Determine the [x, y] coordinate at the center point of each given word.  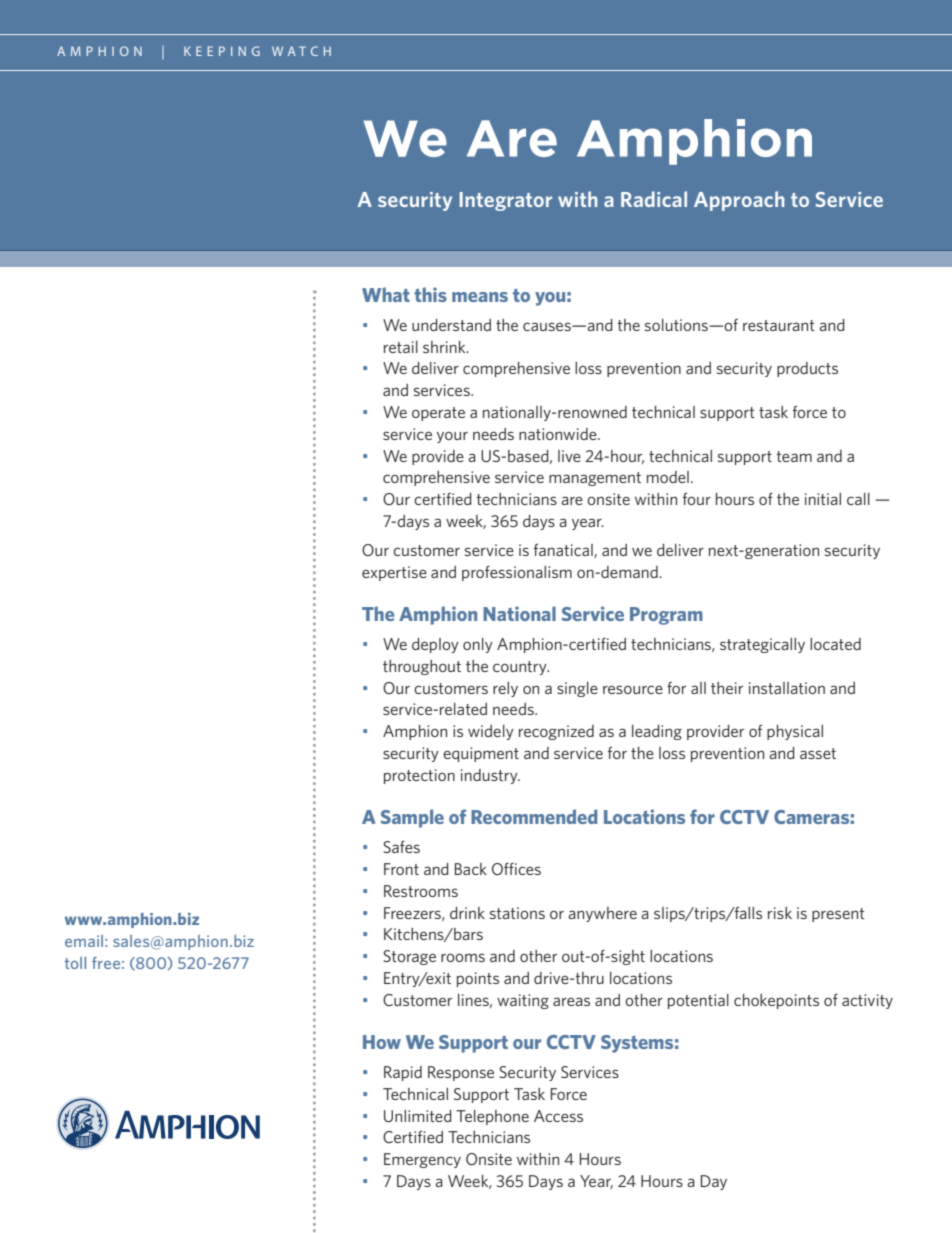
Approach [739, 201]
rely [505, 689]
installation [787, 688]
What [386, 294]
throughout [422, 667]
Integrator [506, 201]
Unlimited [418, 1116]
